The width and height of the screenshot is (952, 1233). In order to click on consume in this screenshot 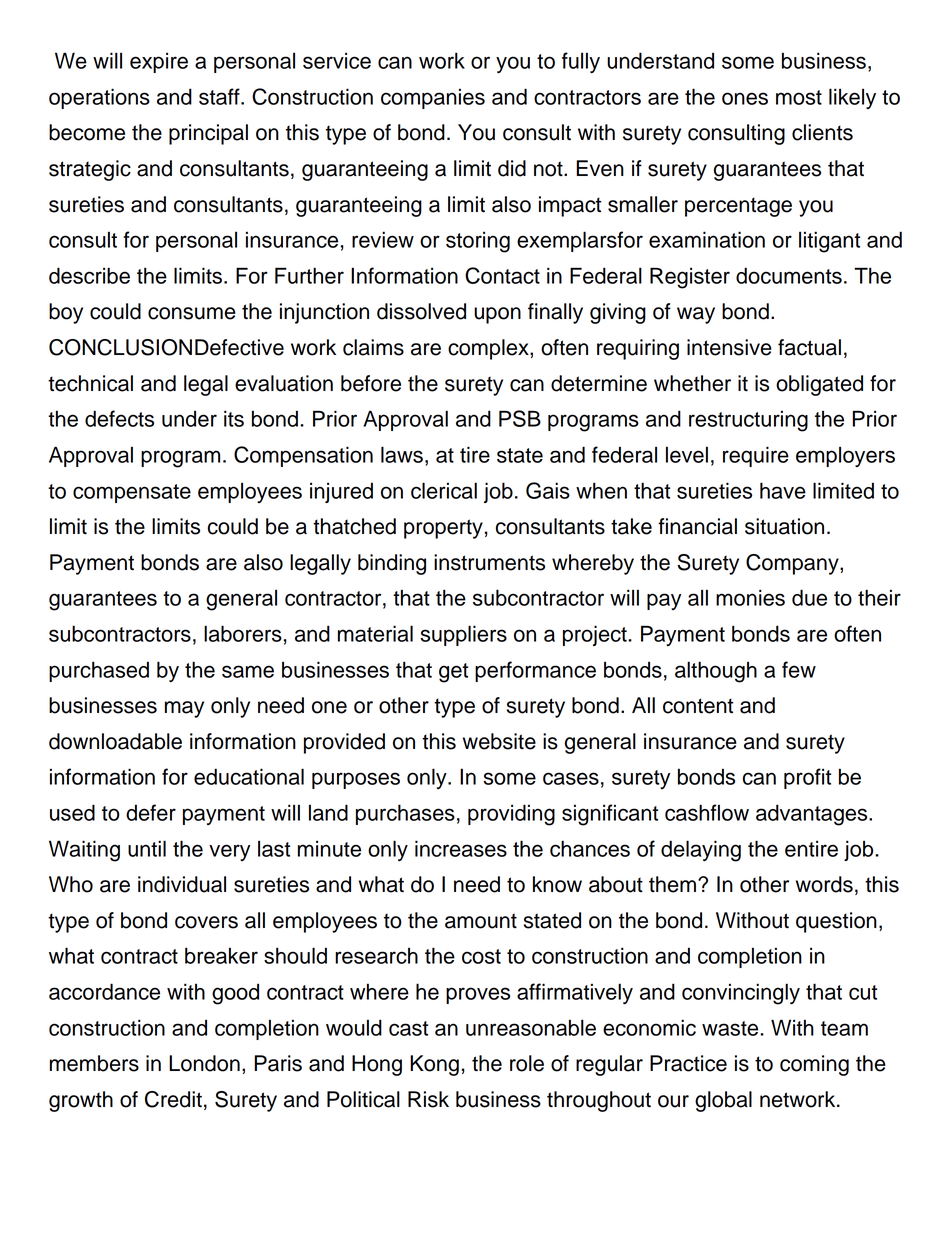, I will do `click(192, 313)`.
